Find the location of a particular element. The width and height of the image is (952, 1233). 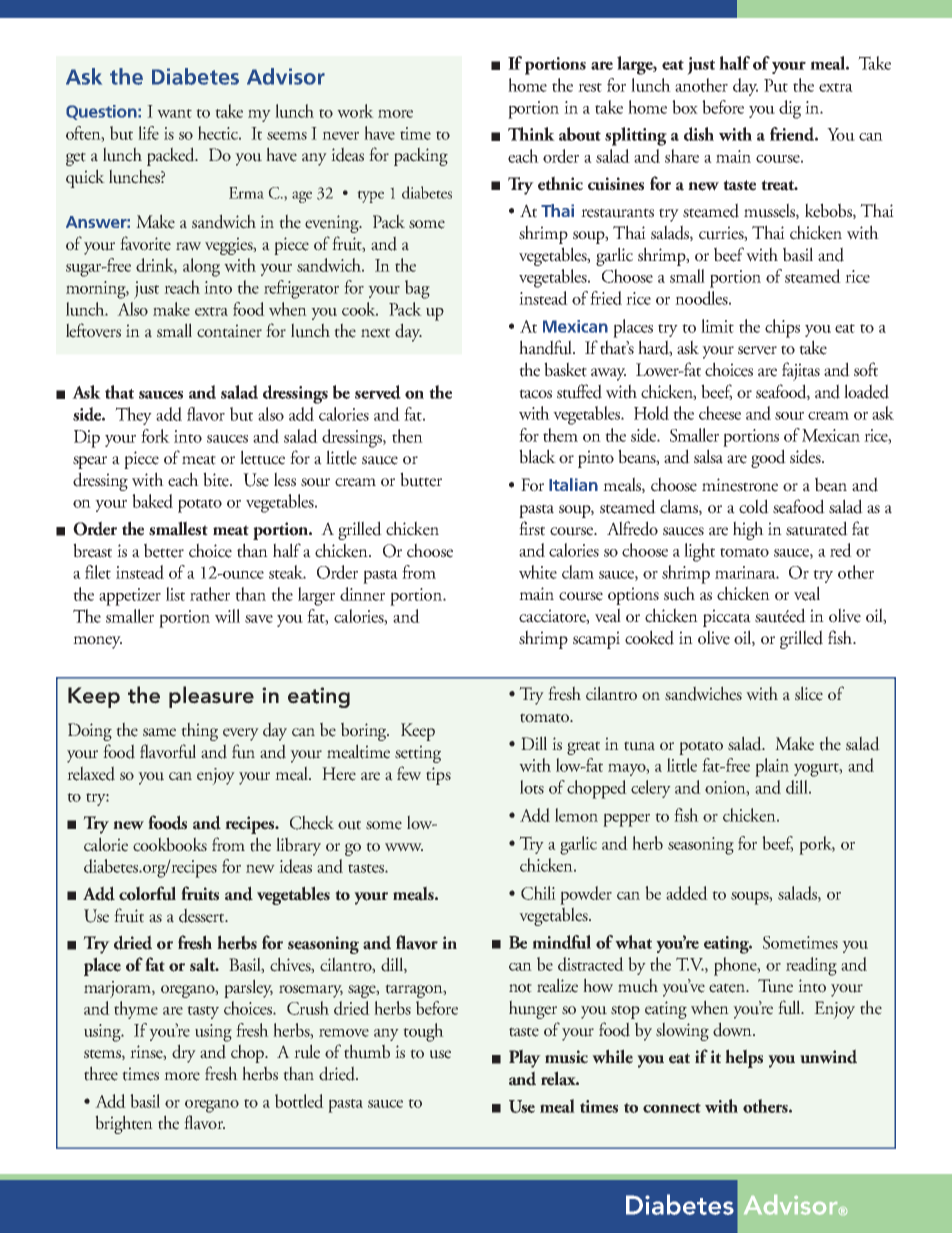

dry is located at coordinates (184, 1053).
